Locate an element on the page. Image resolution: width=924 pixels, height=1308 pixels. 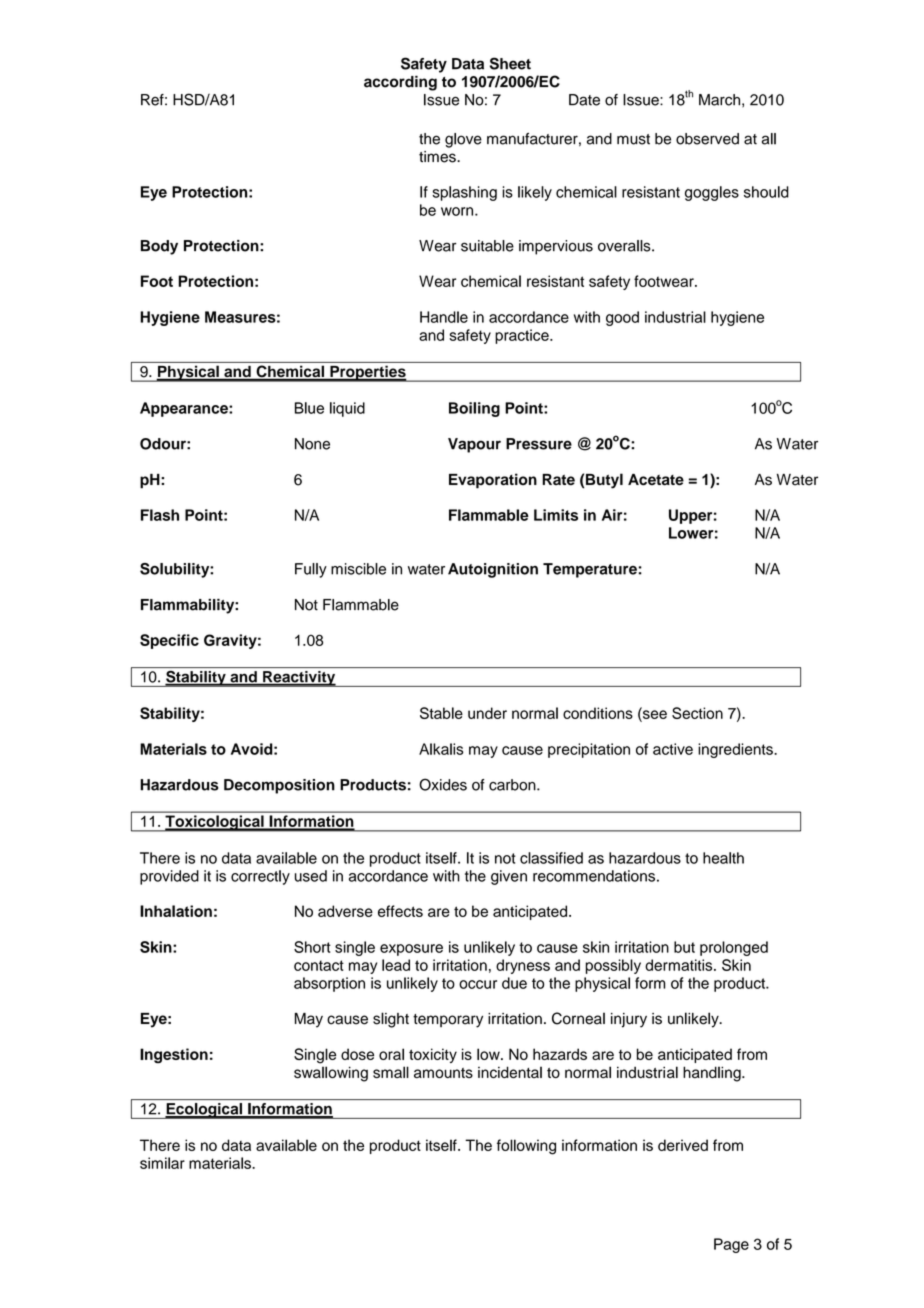
according is located at coordinates (400, 83).
